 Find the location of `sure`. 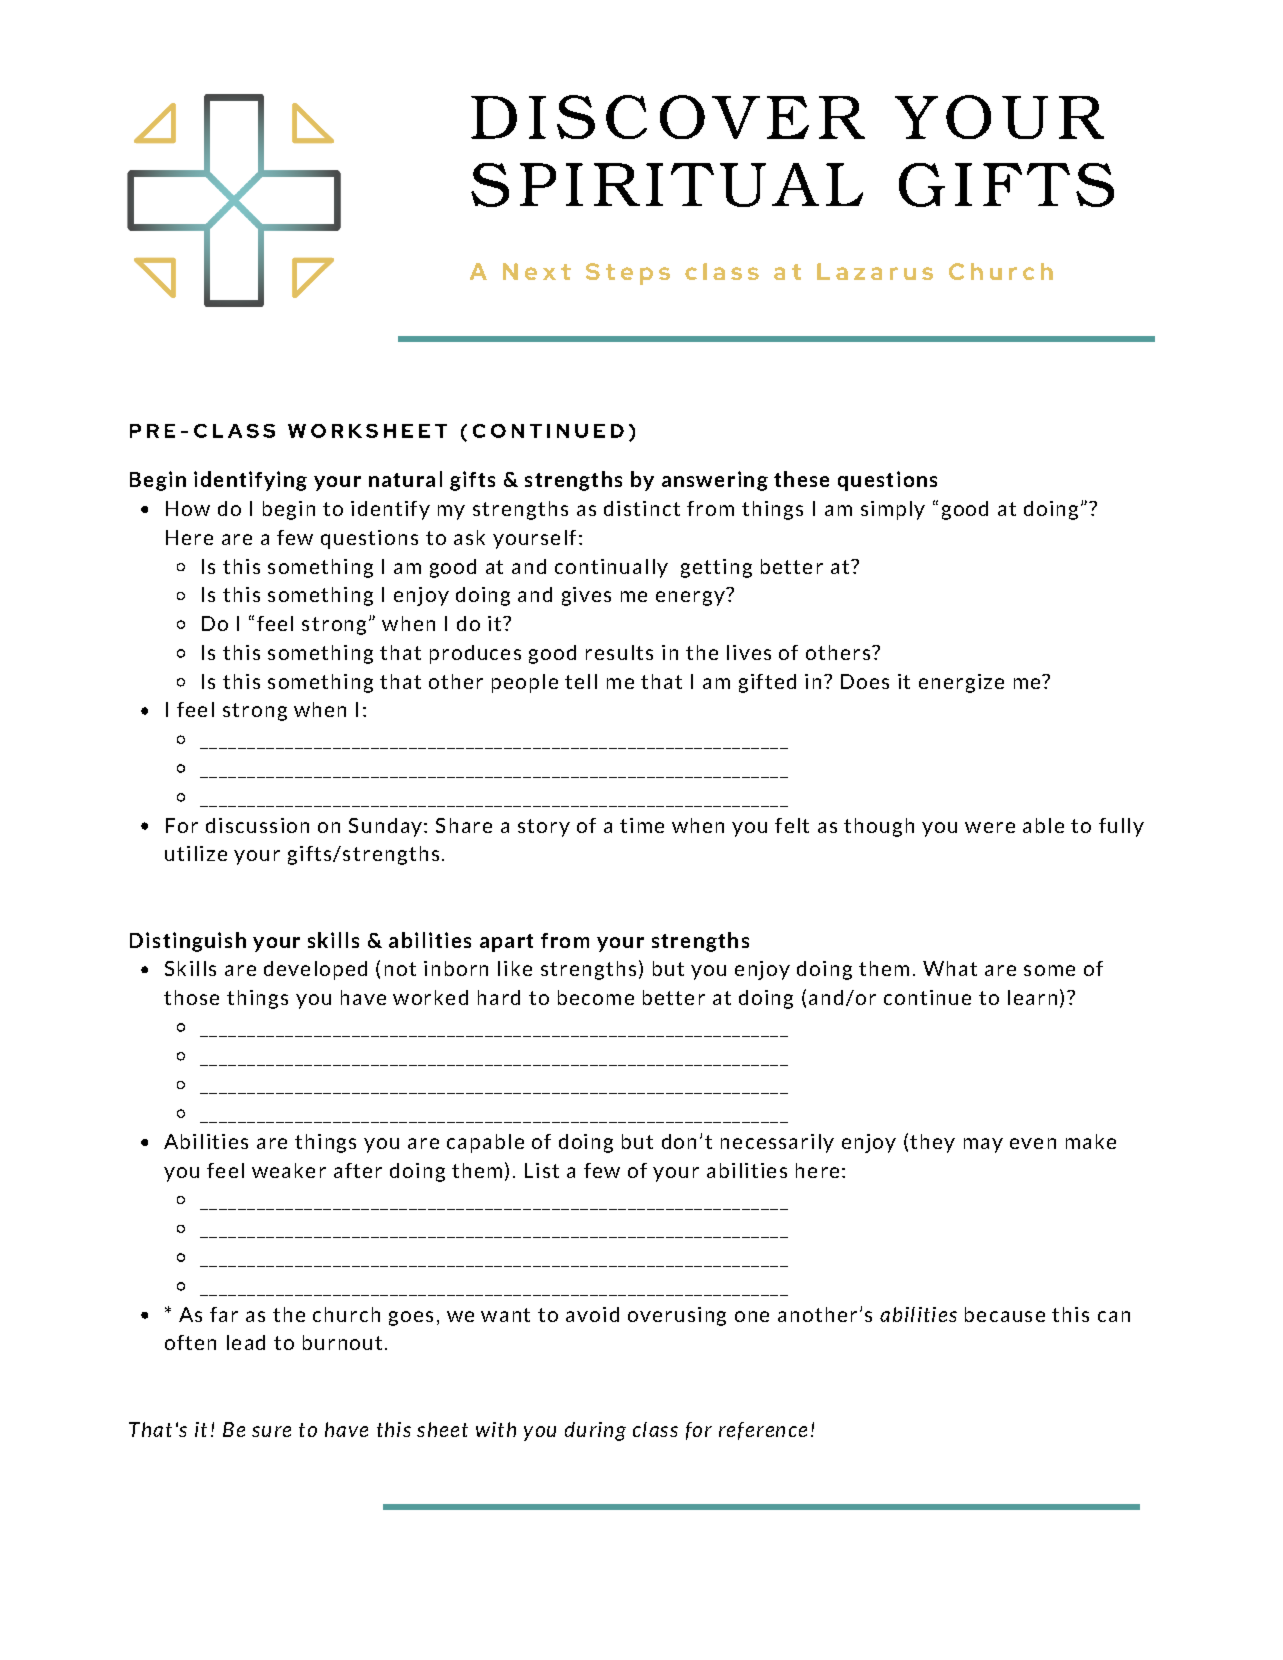

sure is located at coordinates (271, 1431).
